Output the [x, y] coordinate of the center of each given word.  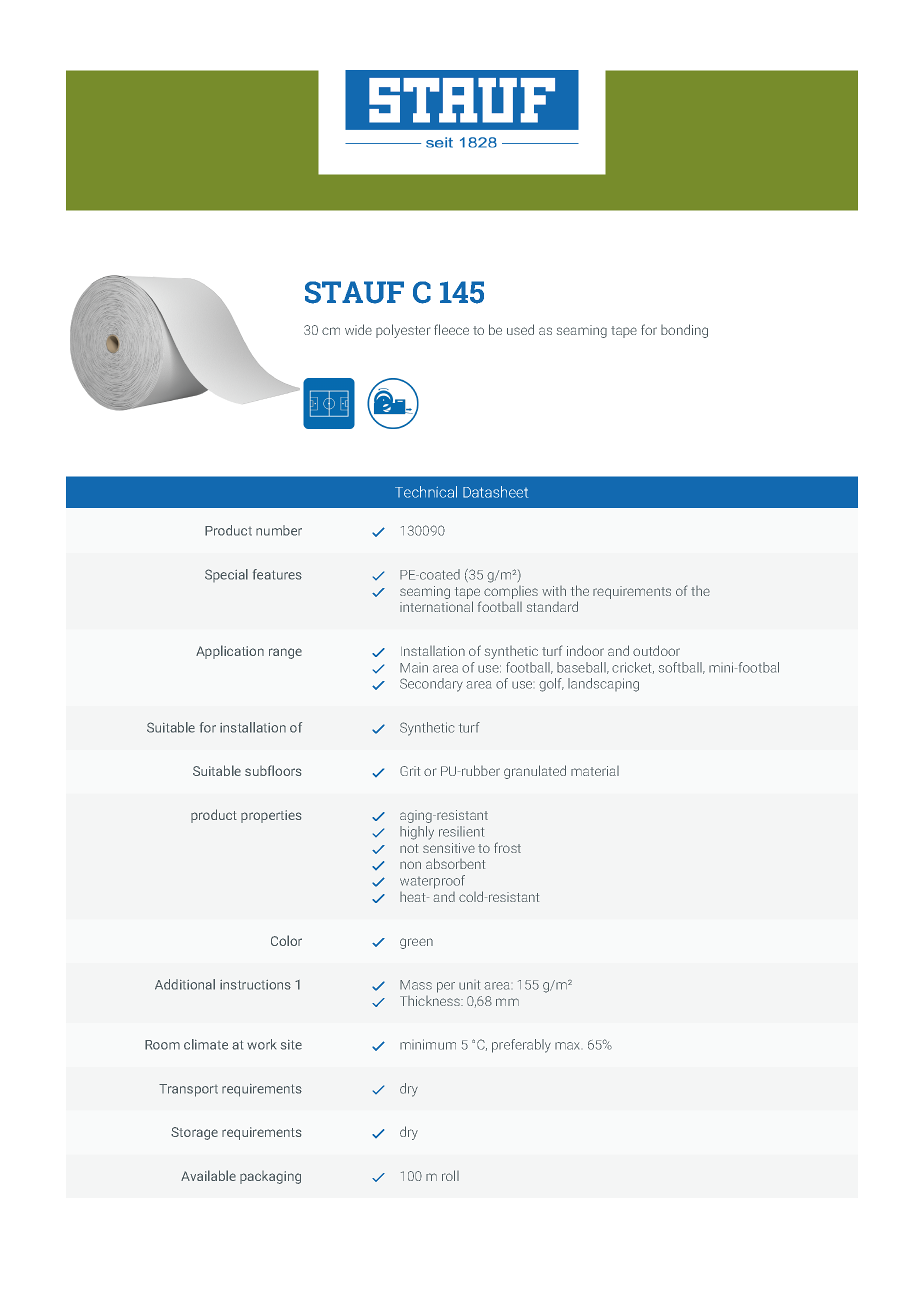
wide [358, 329]
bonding [684, 331]
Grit [410, 771]
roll [450, 1175]
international [436, 606]
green [416, 943]
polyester [403, 331]
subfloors [273, 770]
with [554, 591]
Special [226, 575]
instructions [255, 985]
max [567, 1046]
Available [208, 1175]
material [595, 771]
